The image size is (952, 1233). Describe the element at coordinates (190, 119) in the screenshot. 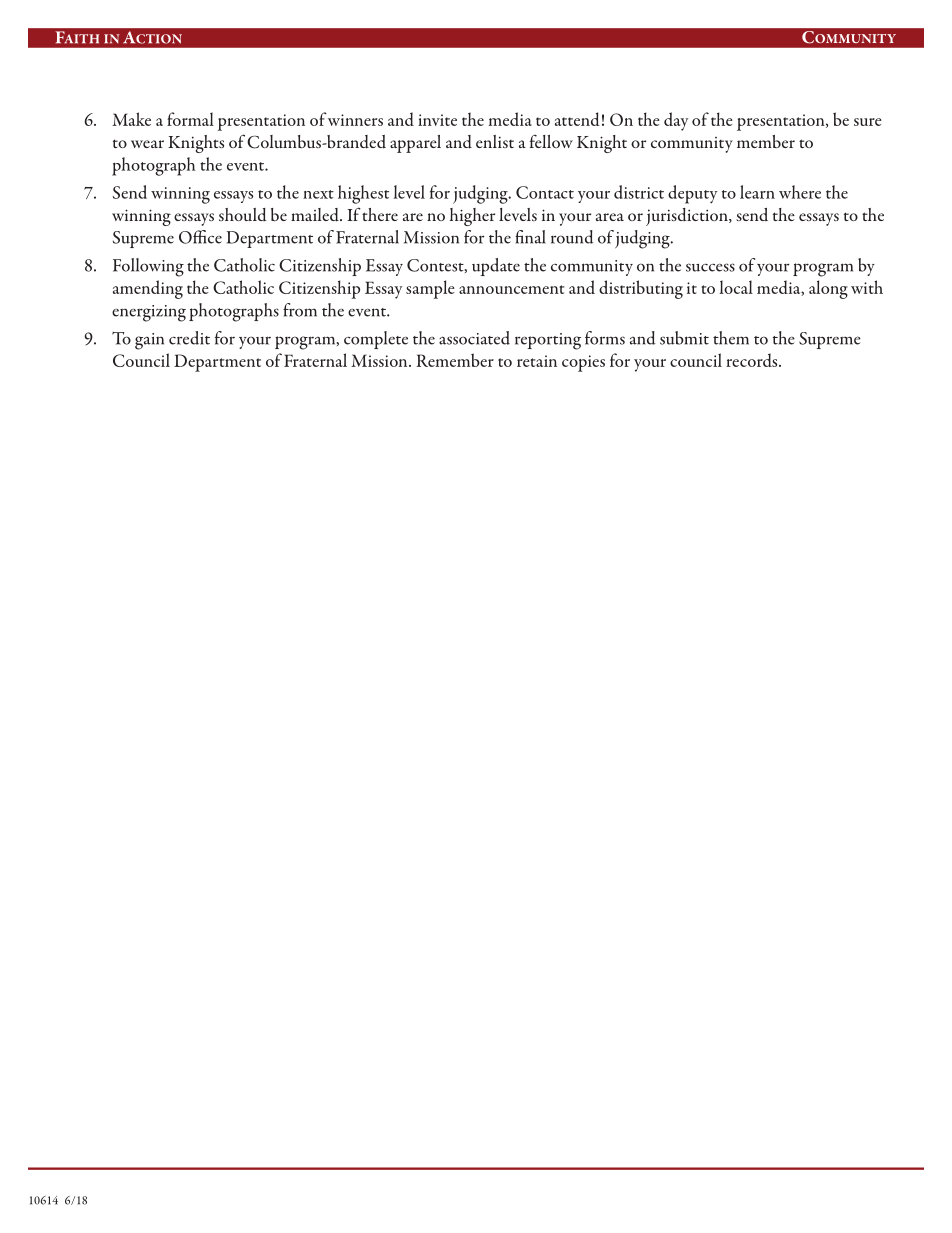

I see `formal` at that location.
